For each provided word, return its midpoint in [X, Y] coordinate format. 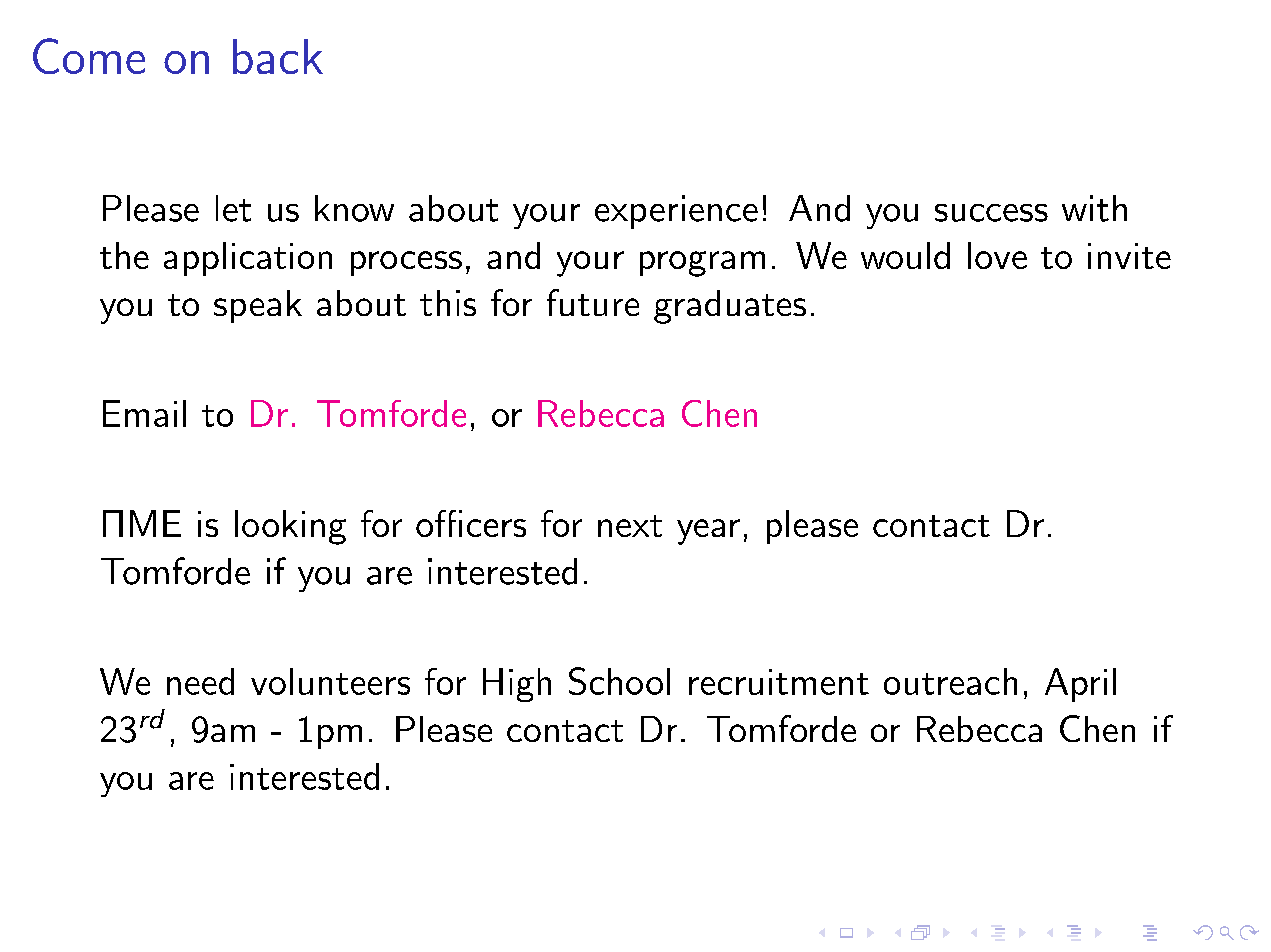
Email [144, 413]
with [1094, 208]
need [200, 681]
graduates [730, 307]
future [593, 302]
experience [676, 212]
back [278, 56]
